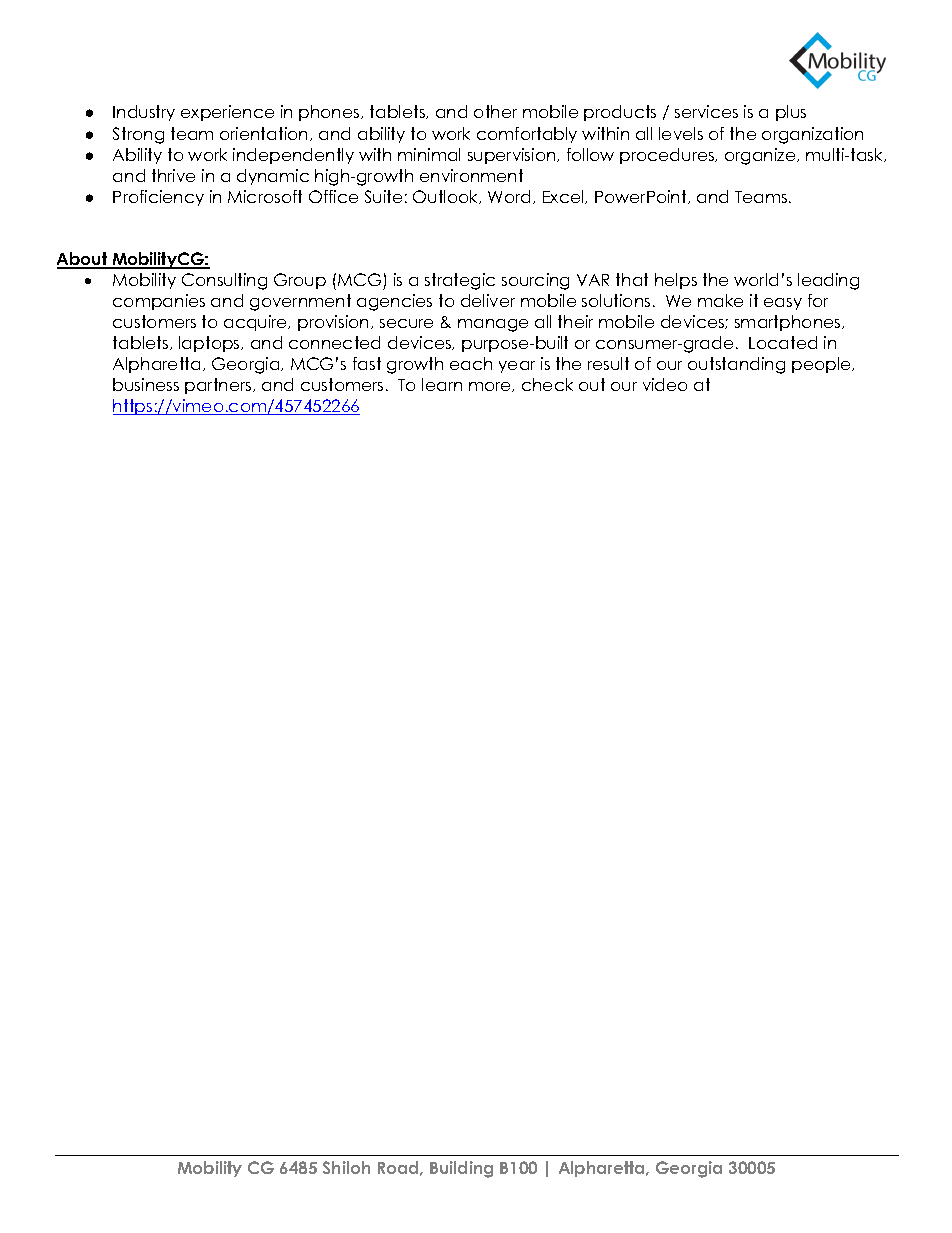 Image resolution: width=952 pixels, height=1233 pixels. What do you see at coordinates (547, 384) in the screenshot?
I see `check` at bounding box center [547, 384].
